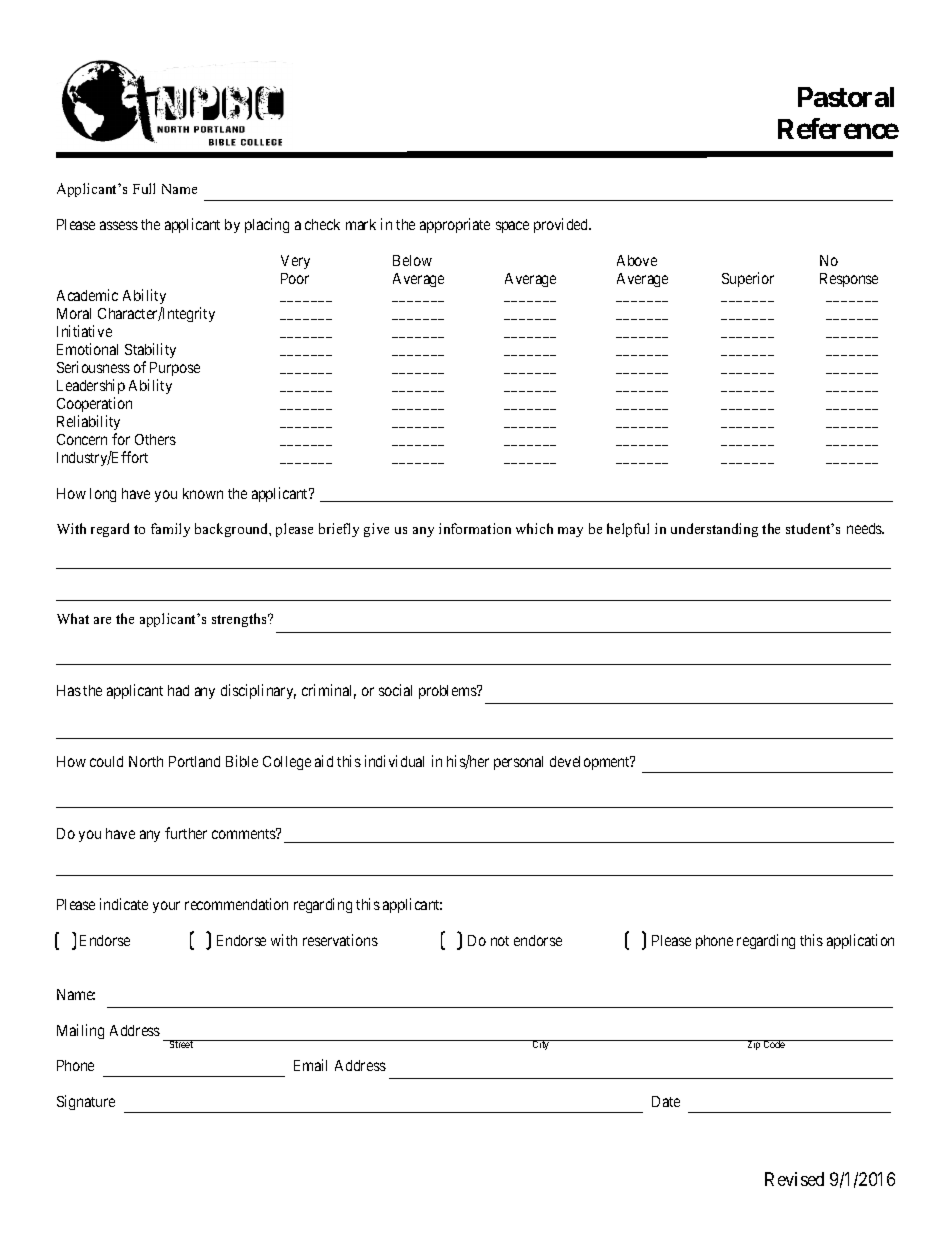 This screenshot has width=952, height=1233. I want to click on Full, so click(144, 188).
